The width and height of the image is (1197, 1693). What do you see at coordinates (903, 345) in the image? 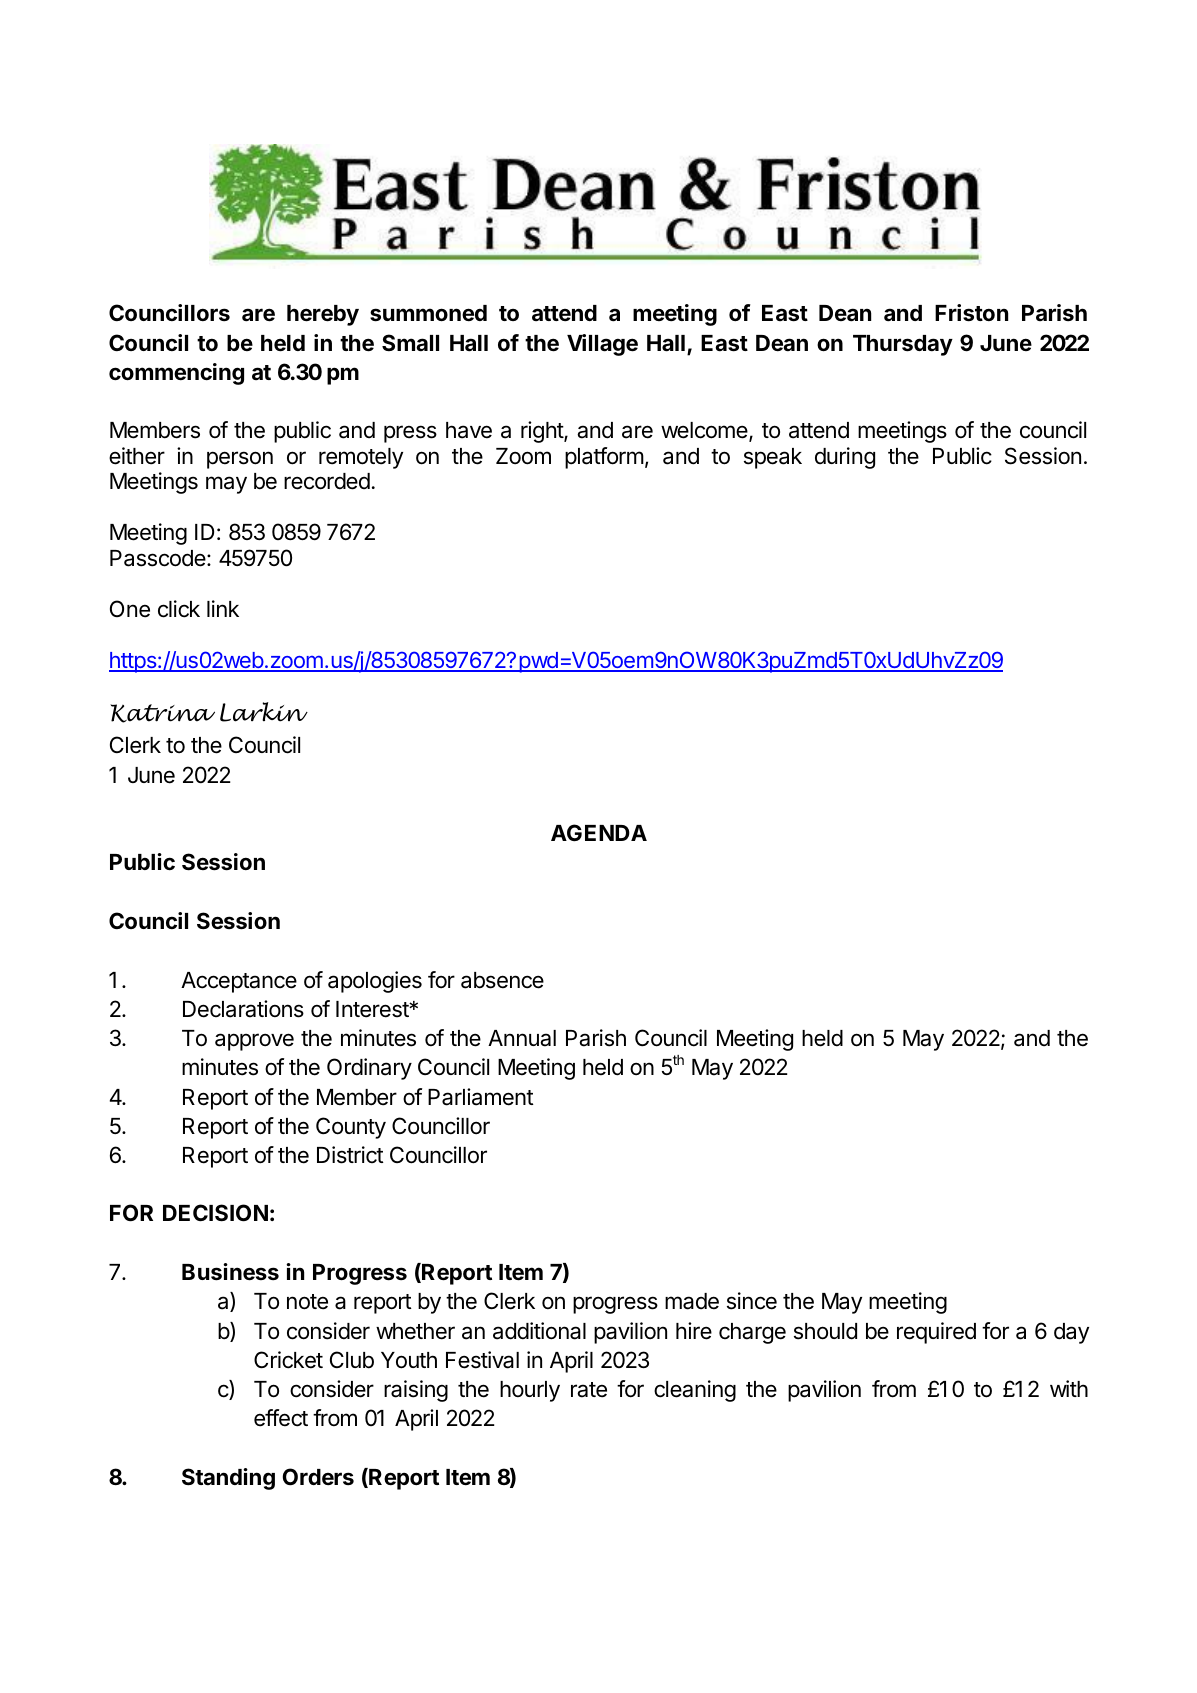
I see `Thursday` at bounding box center [903, 345].
